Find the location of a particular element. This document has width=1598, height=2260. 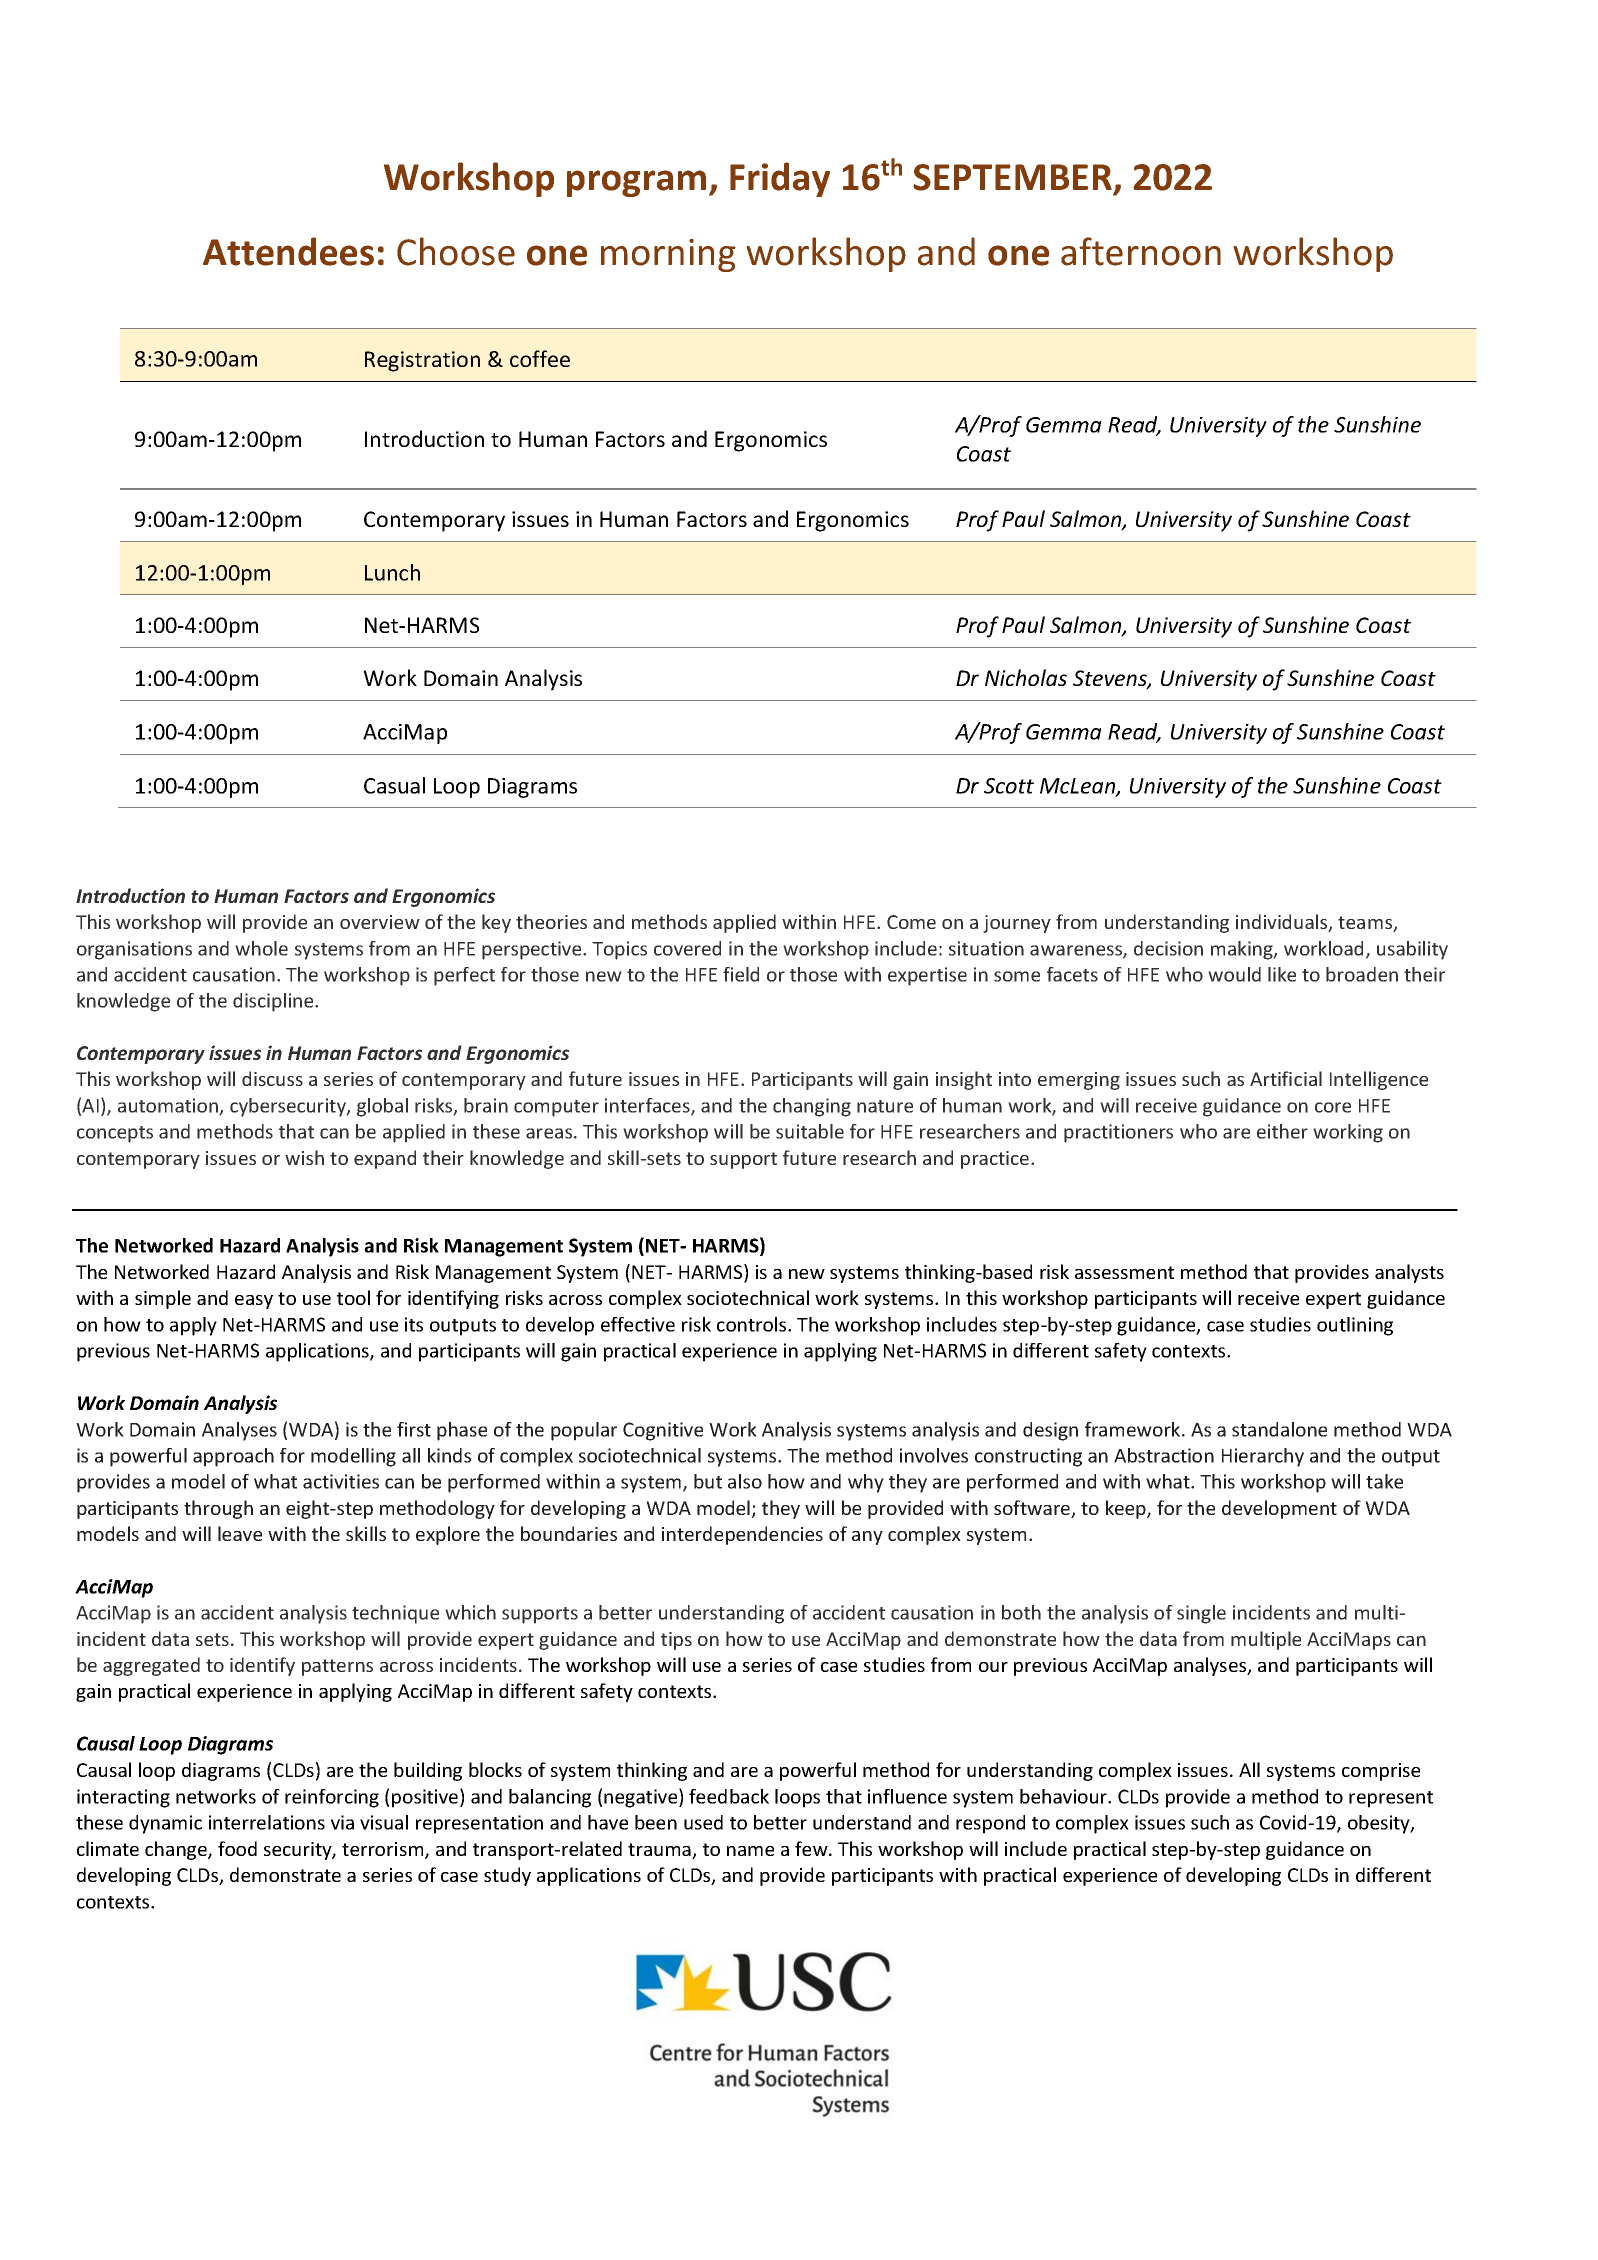

interrelations is located at coordinates (267, 1822).
